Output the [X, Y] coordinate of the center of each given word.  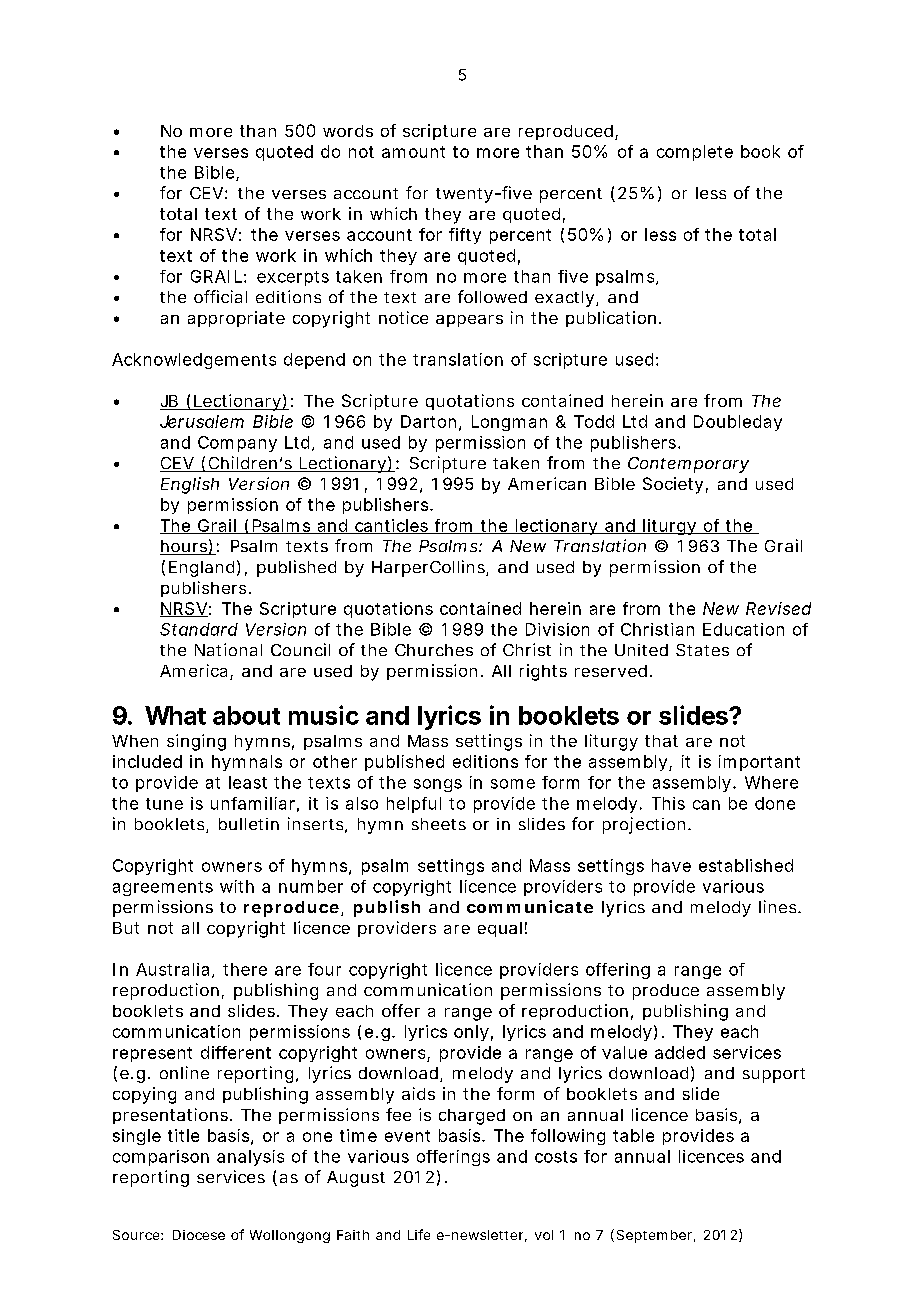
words [348, 131]
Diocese [199, 1235]
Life [419, 1234]
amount [413, 152]
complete [695, 153]
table [633, 1135]
